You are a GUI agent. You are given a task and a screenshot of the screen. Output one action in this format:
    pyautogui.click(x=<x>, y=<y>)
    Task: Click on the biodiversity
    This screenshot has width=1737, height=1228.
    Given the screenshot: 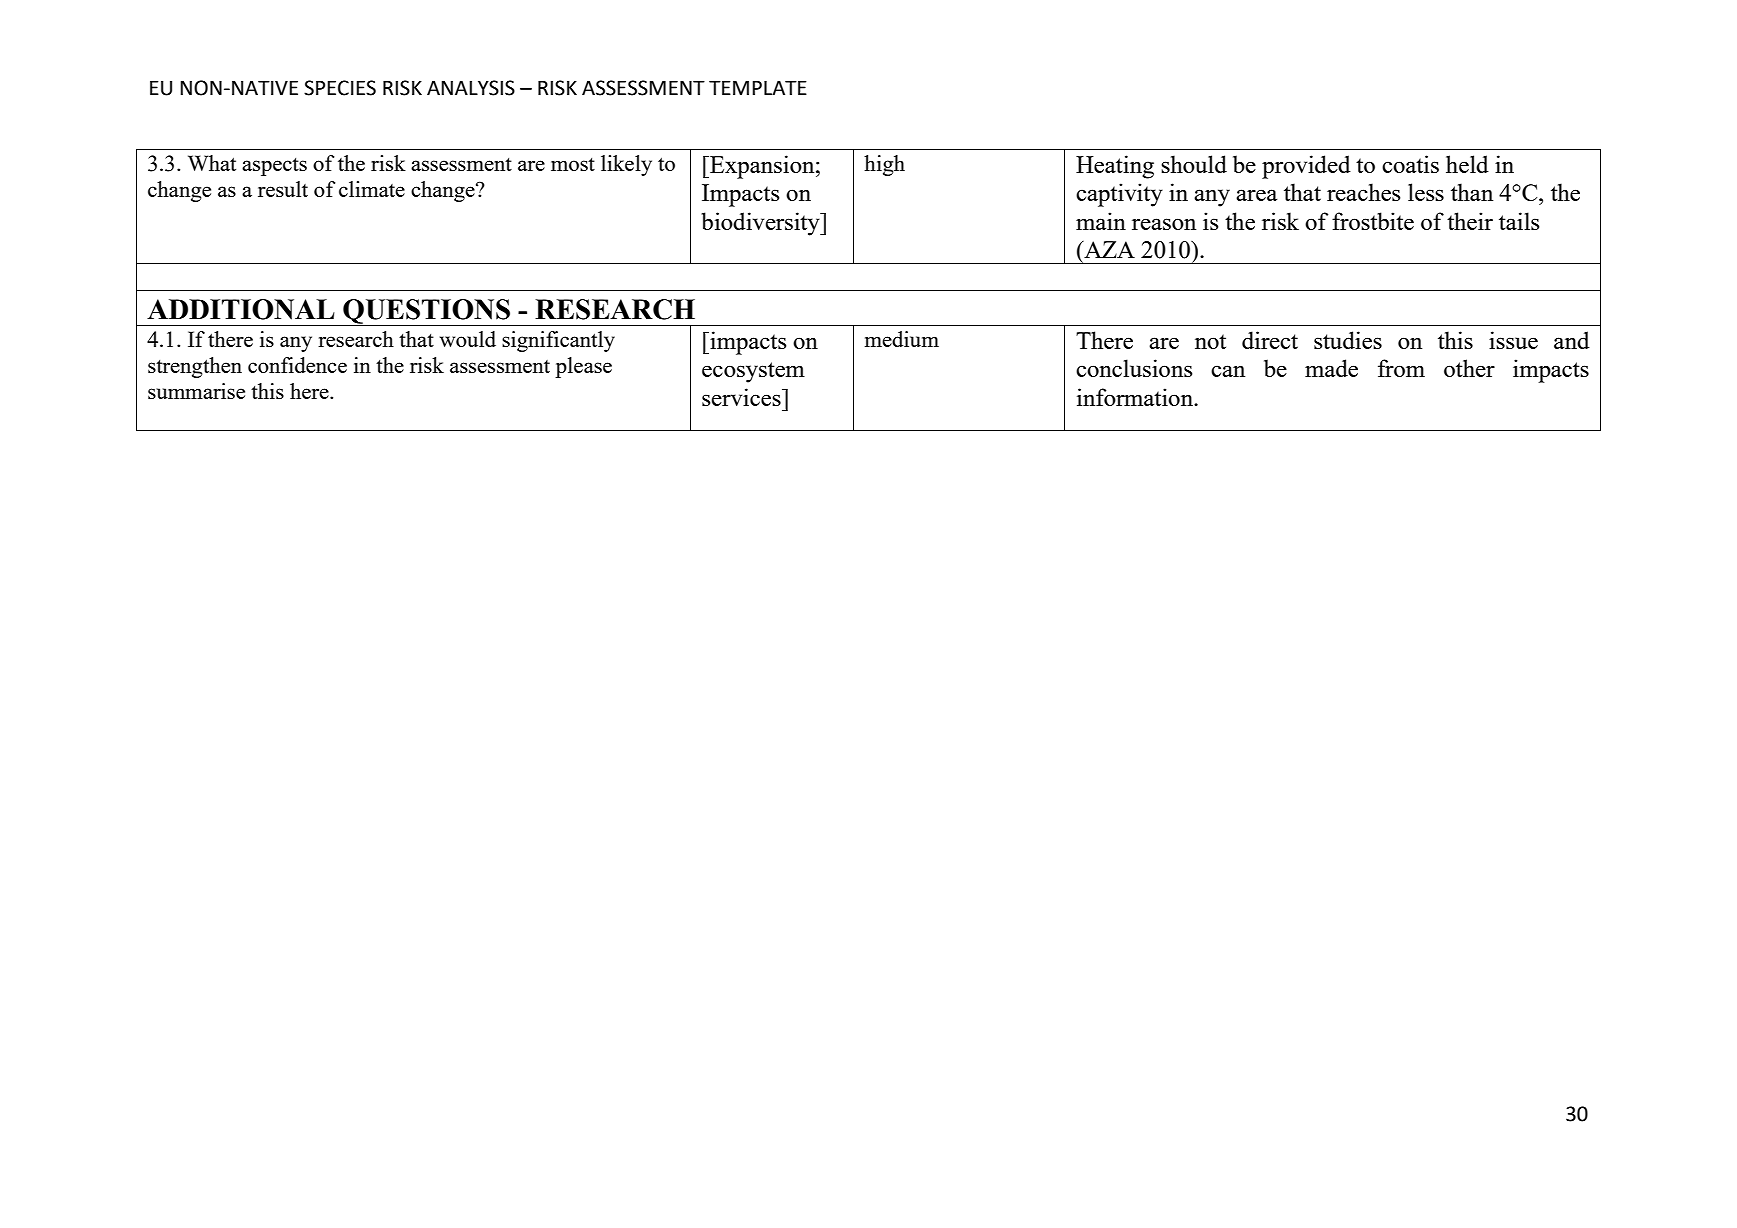 What is the action you would take?
    pyautogui.click(x=761, y=224)
